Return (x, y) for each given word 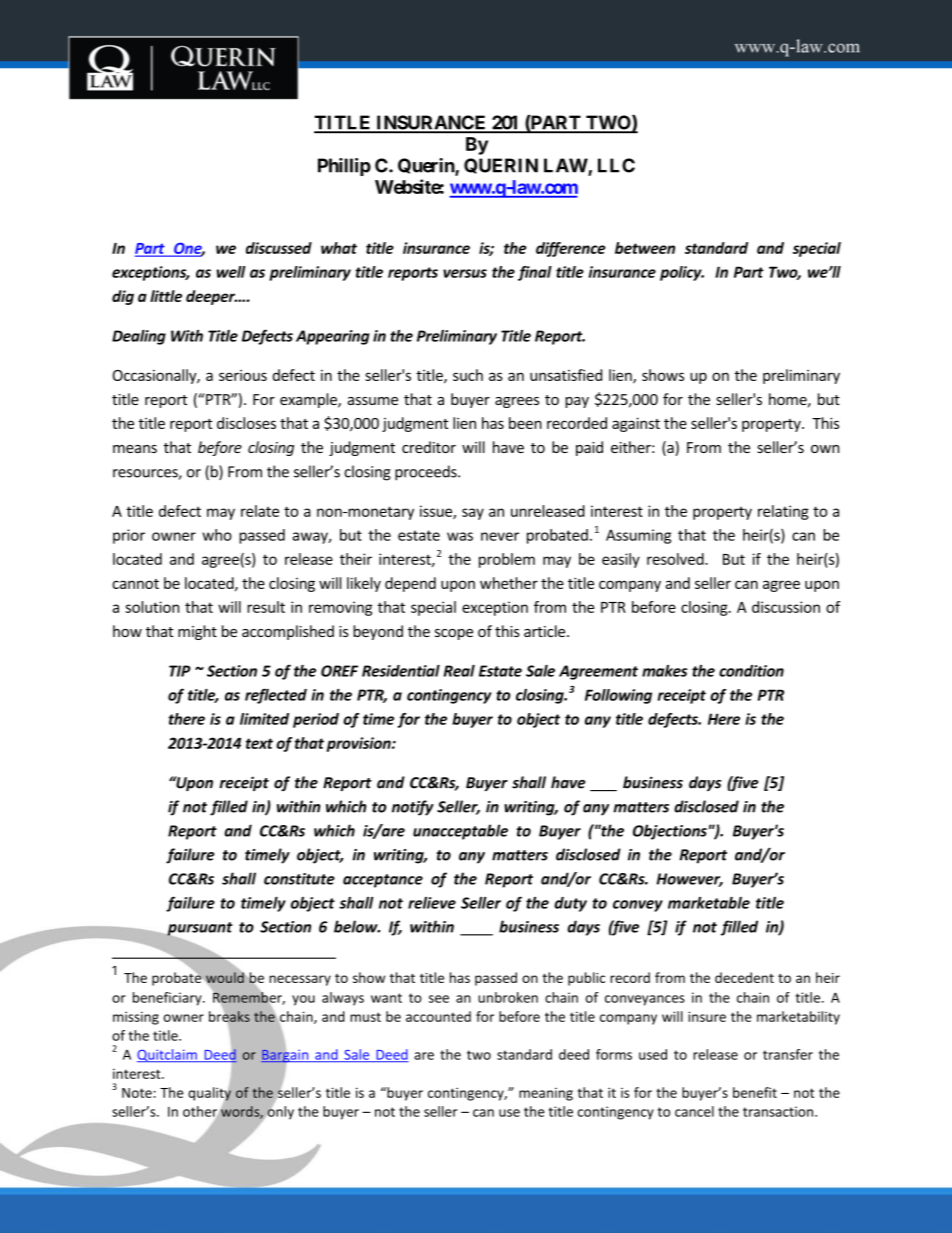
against (636, 424)
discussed (279, 248)
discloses (246, 423)
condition (751, 671)
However (690, 880)
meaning (546, 1094)
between (645, 248)
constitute (299, 879)
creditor (429, 447)
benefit (755, 1092)
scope (454, 634)
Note (137, 1093)
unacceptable (460, 832)
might (197, 632)
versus (465, 273)
